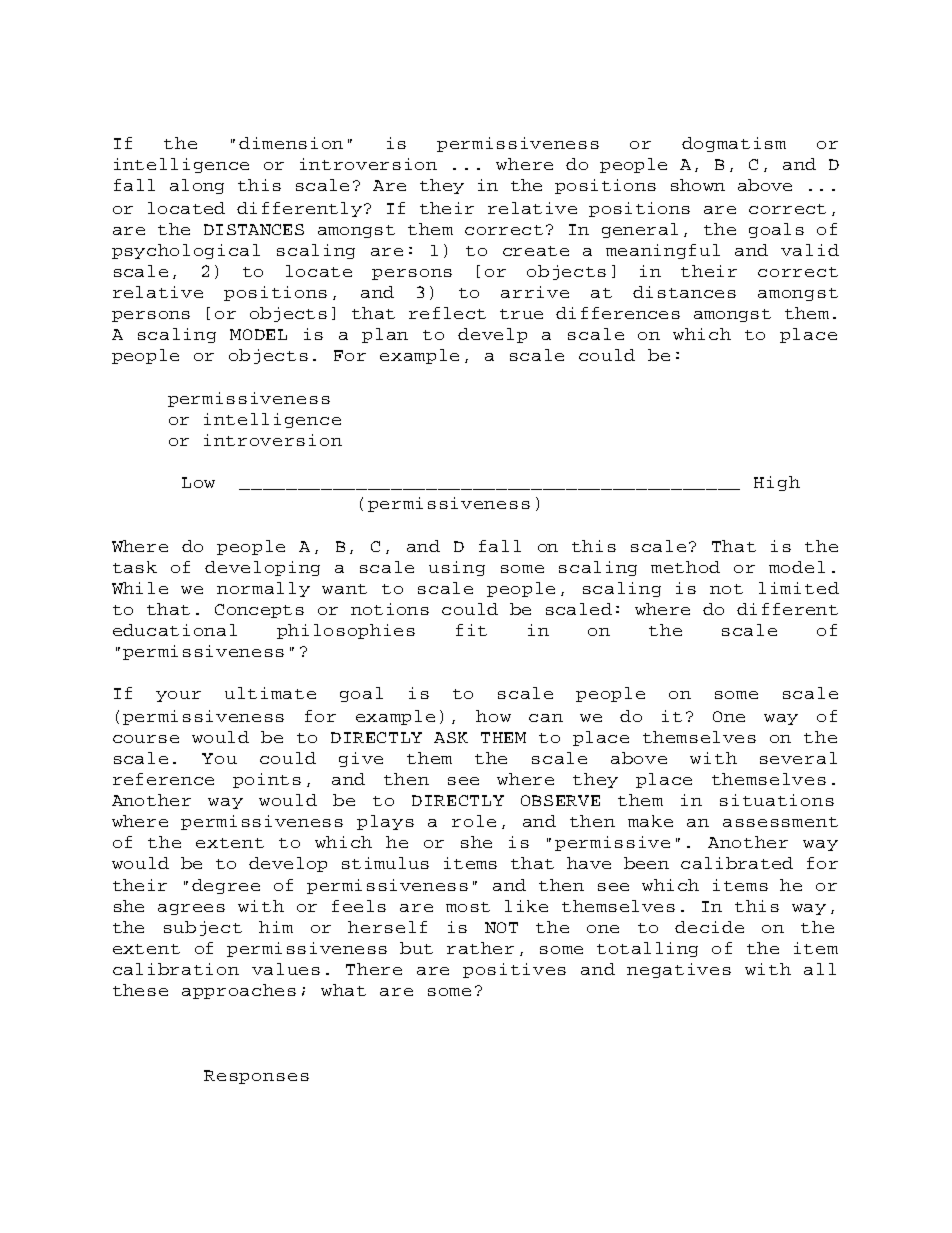 The image size is (952, 1233). I want to click on Low, so click(198, 482).
